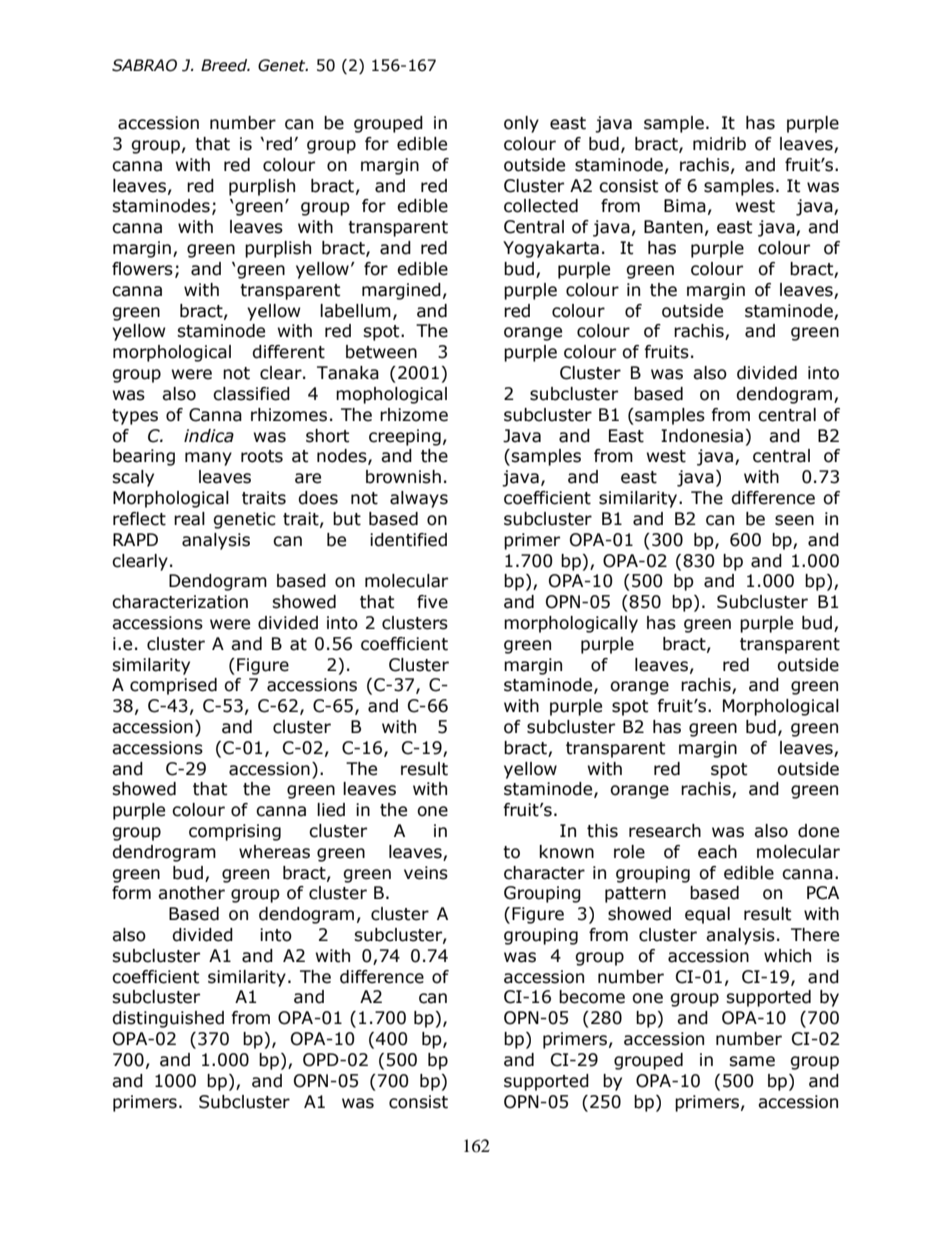 The width and height of the screenshot is (952, 1233). I want to click on collected, so click(541, 206).
